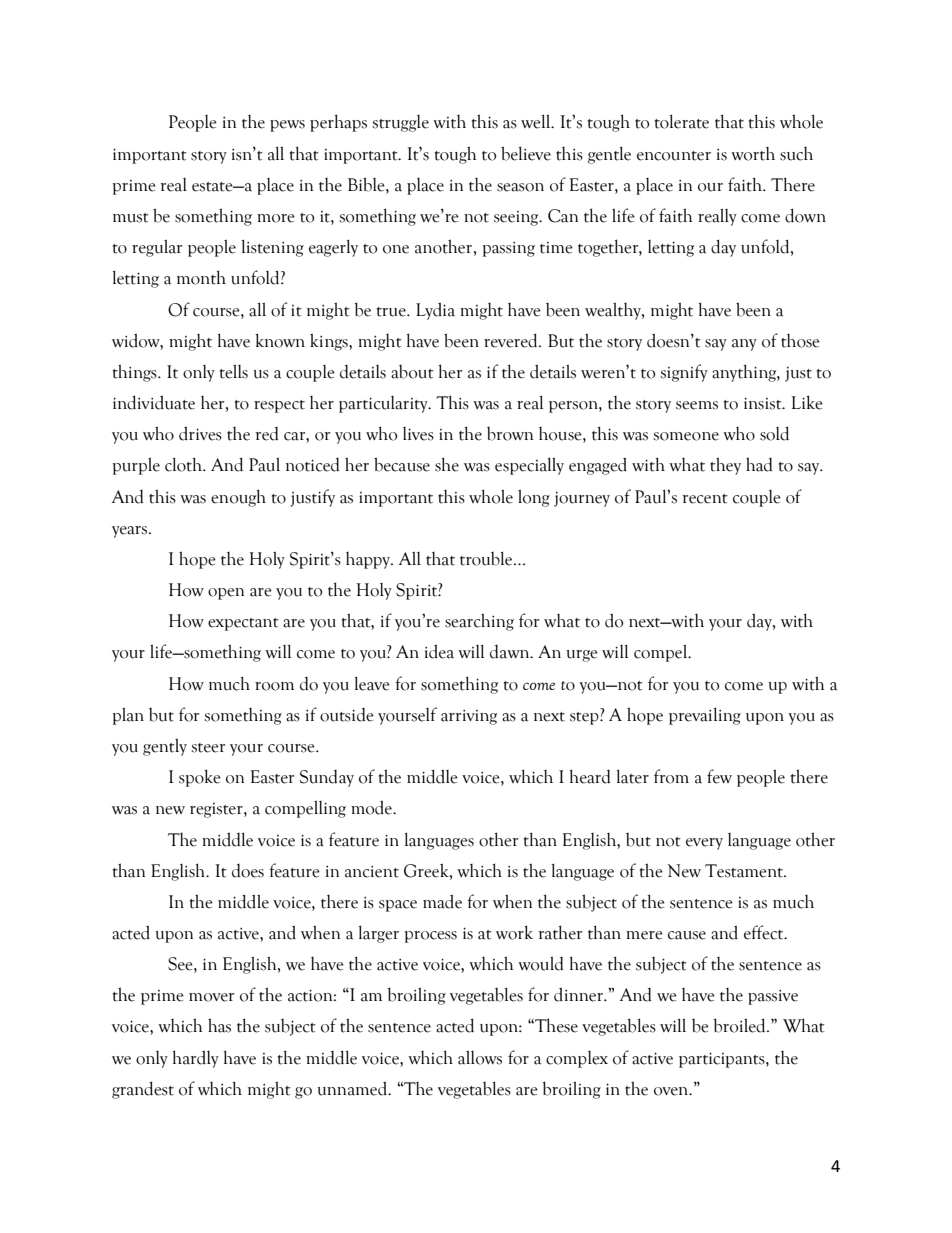 The height and width of the screenshot is (1233, 952). What do you see at coordinates (412, 372) in the screenshot?
I see `about` at bounding box center [412, 372].
